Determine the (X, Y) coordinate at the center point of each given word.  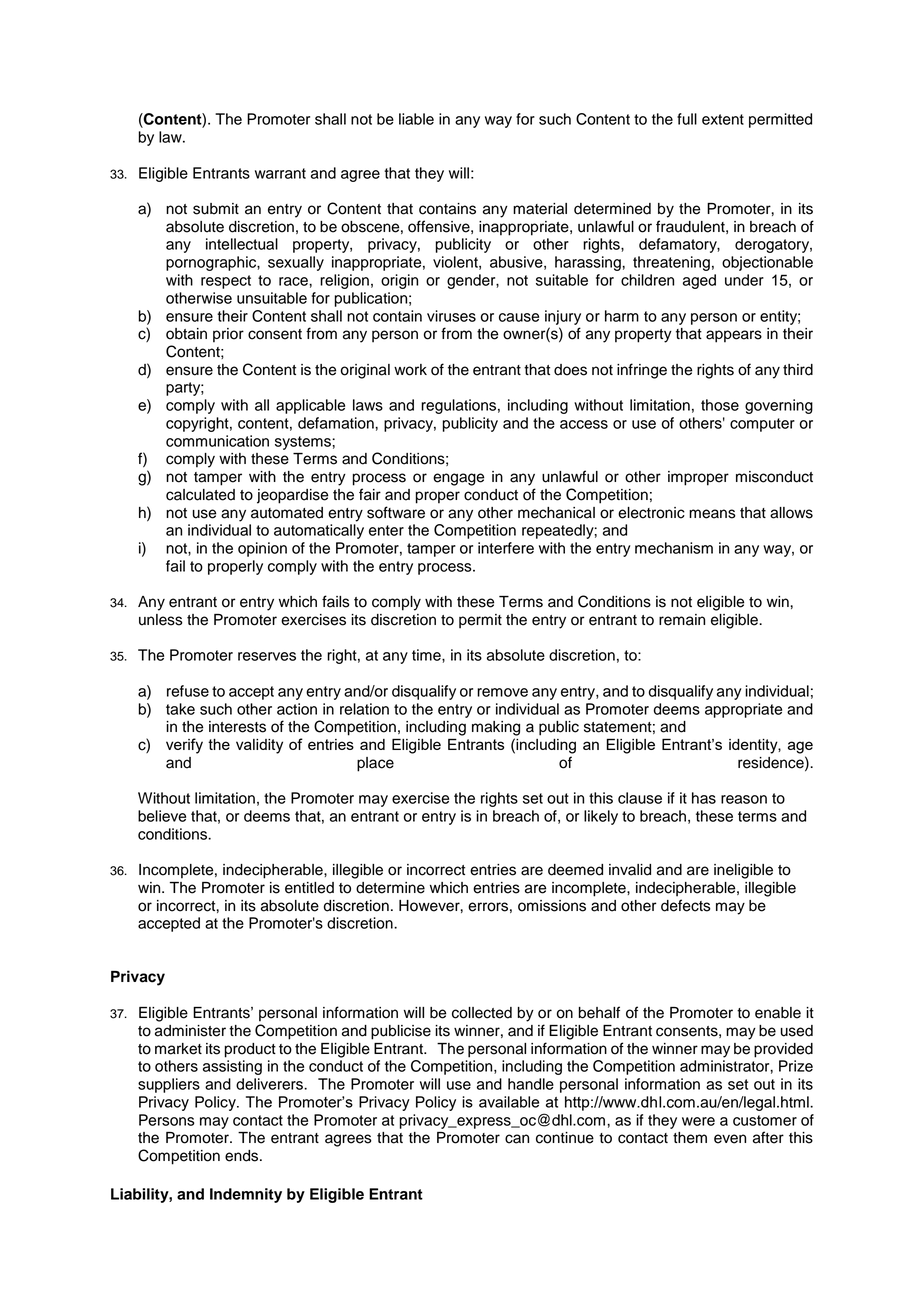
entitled (309, 888)
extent (723, 119)
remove (502, 692)
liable (416, 119)
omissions (552, 906)
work (410, 370)
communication (217, 441)
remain (682, 620)
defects (686, 905)
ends (243, 1156)
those (720, 405)
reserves (267, 656)
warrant (280, 173)
